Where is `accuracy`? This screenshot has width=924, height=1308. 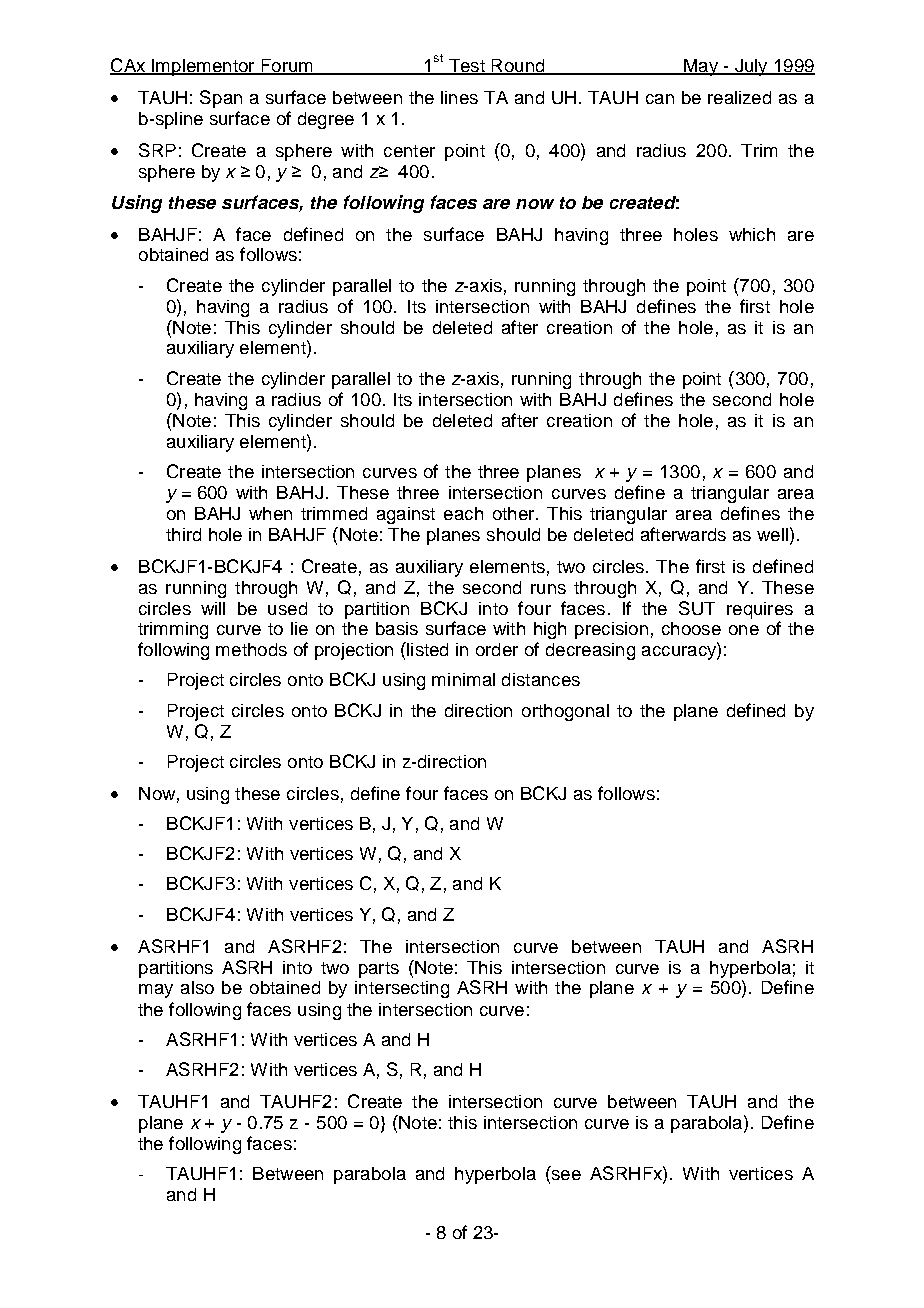
accuracy is located at coordinates (680, 653).
